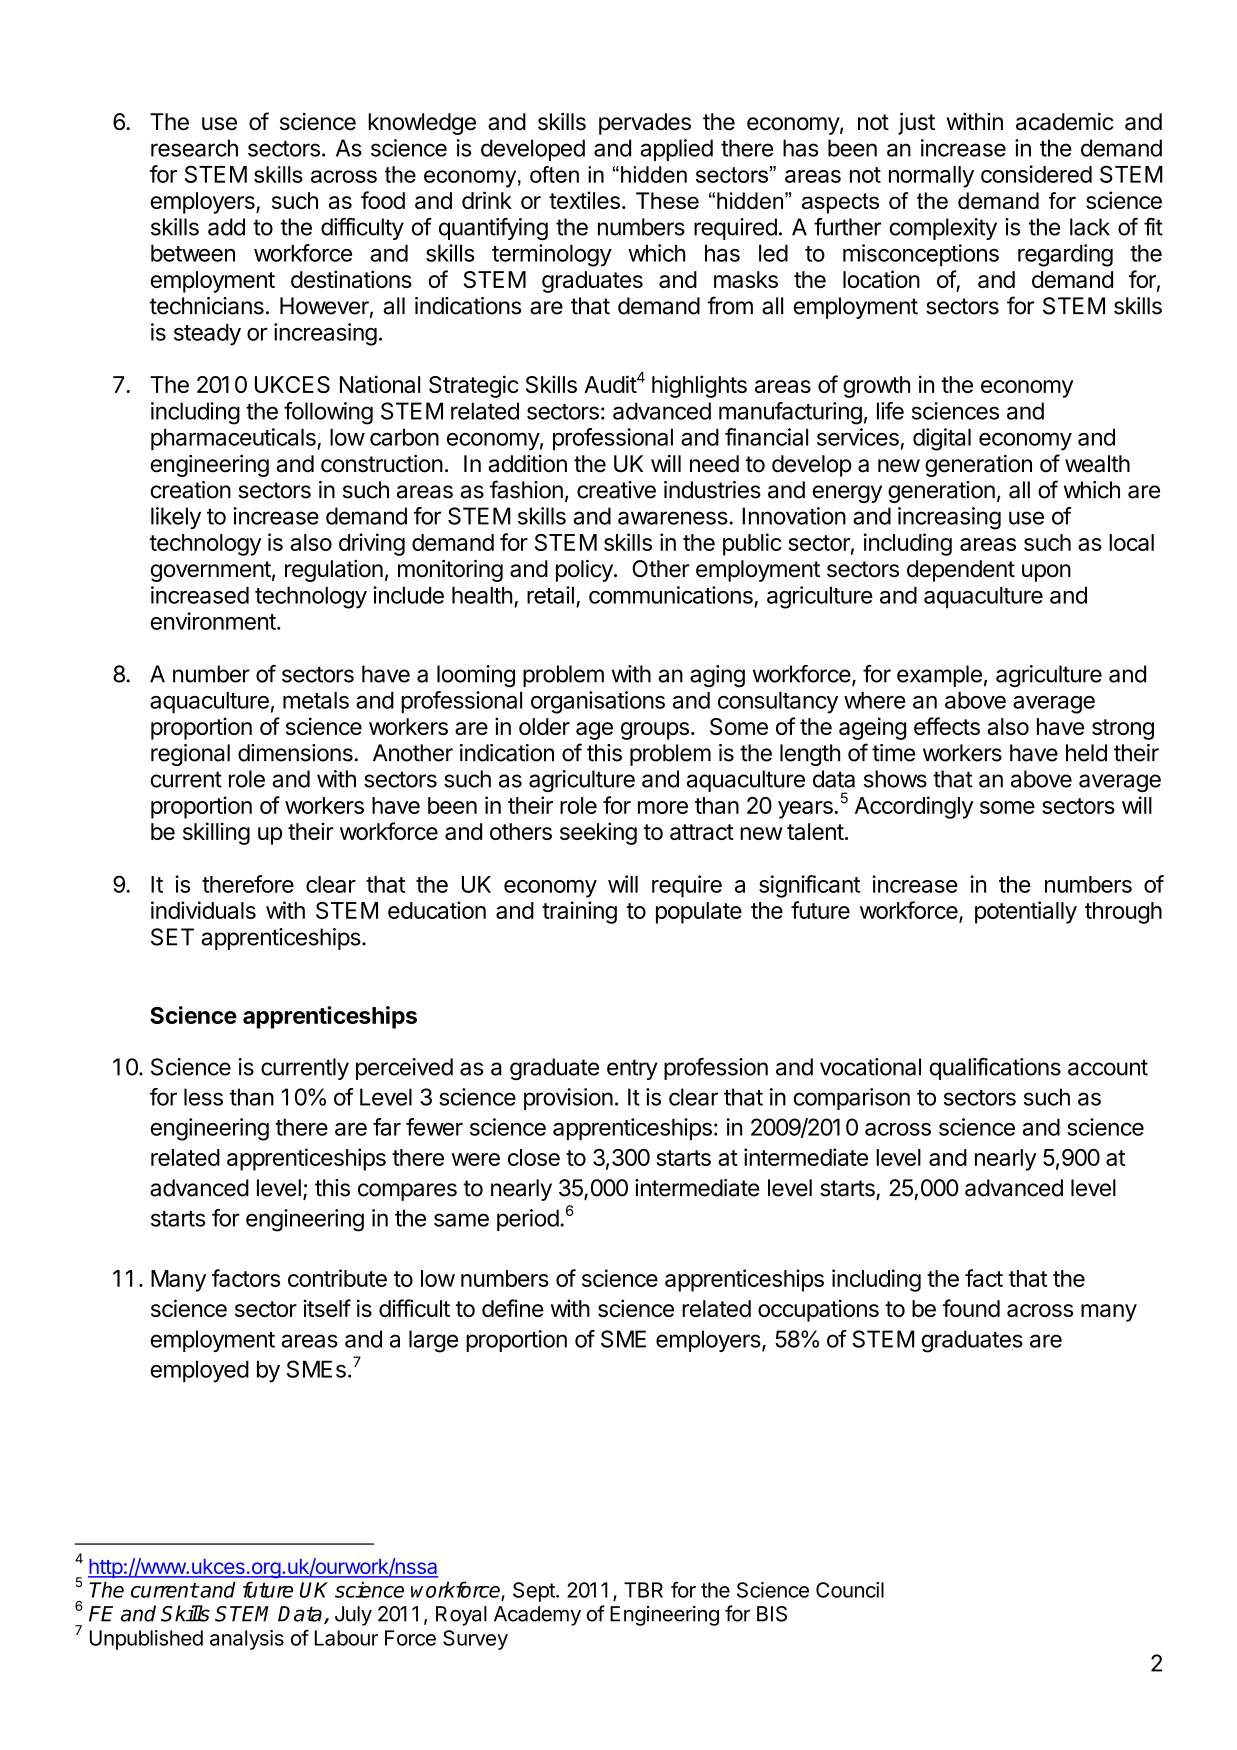 The height and width of the screenshot is (1750, 1237). Describe the element at coordinates (210, 571) in the screenshot. I see `government` at that location.
